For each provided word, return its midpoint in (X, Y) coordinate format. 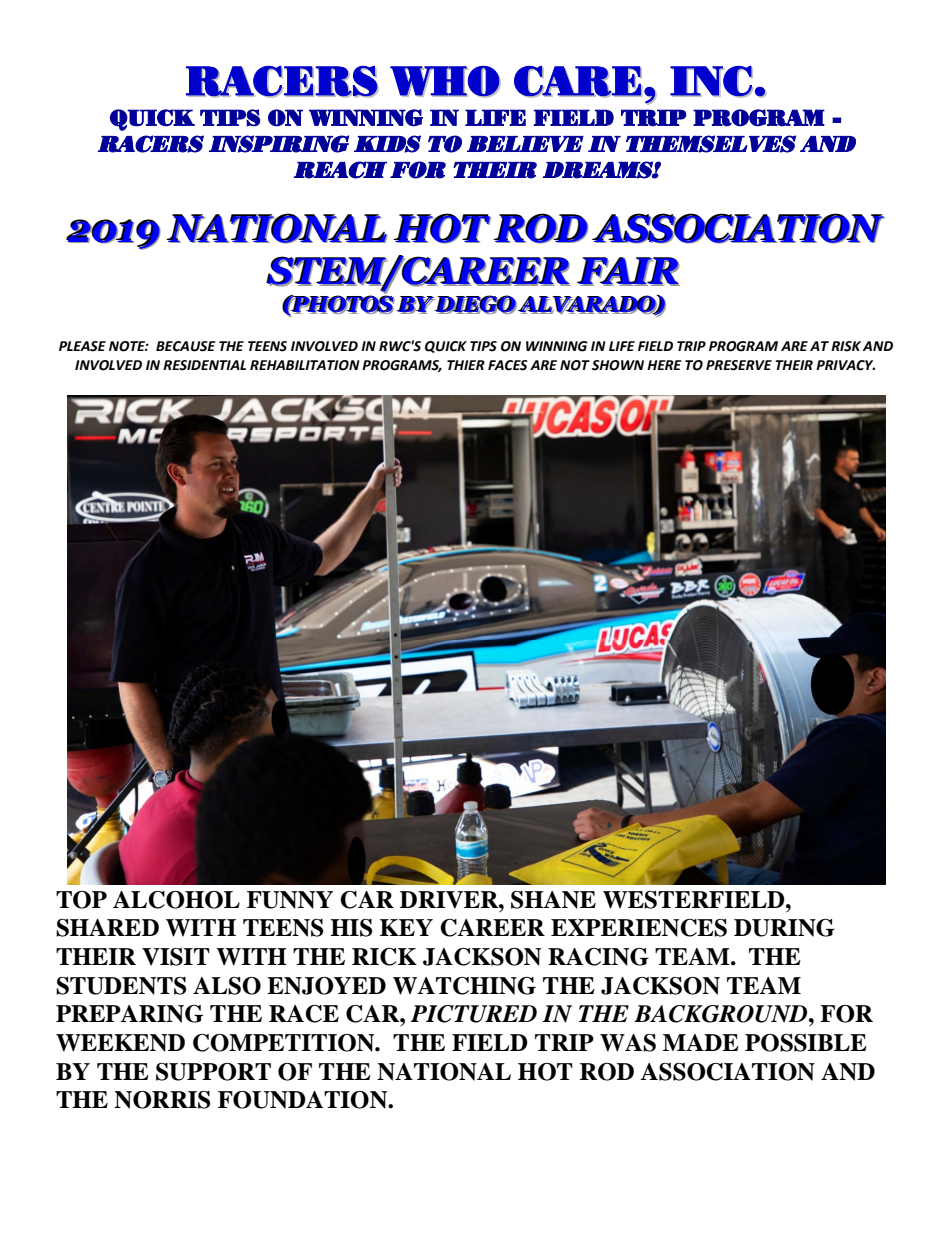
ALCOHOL (176, 900)
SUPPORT (213, 1072)
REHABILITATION (305, 365)
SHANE (553, 900)
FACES (508, 365)
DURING (784, 928)
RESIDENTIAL (204, 365)
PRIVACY (845, 365)
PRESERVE (739, 365)
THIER (466, 365)
